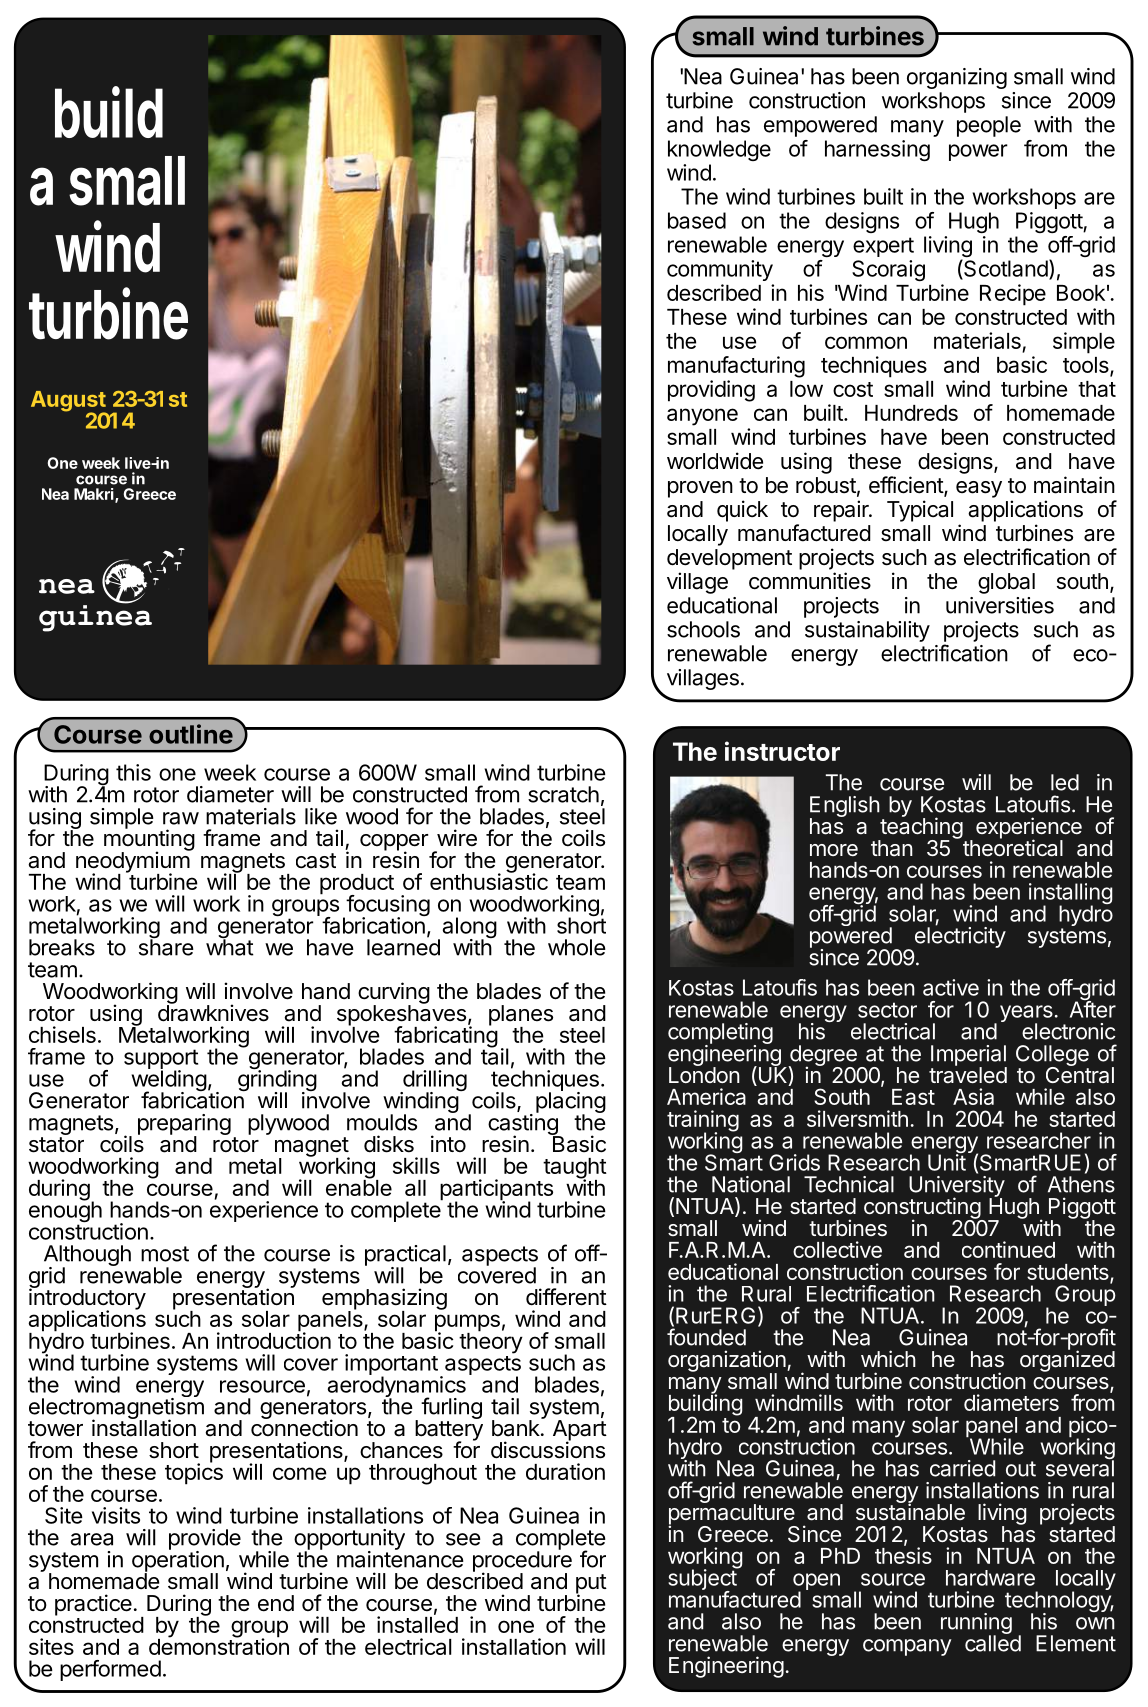 Image resolution: width=1148 pixels, height=1707 pixels. Describe the element at coordinates (591, 1585) in the page. I see `put` at that location.
